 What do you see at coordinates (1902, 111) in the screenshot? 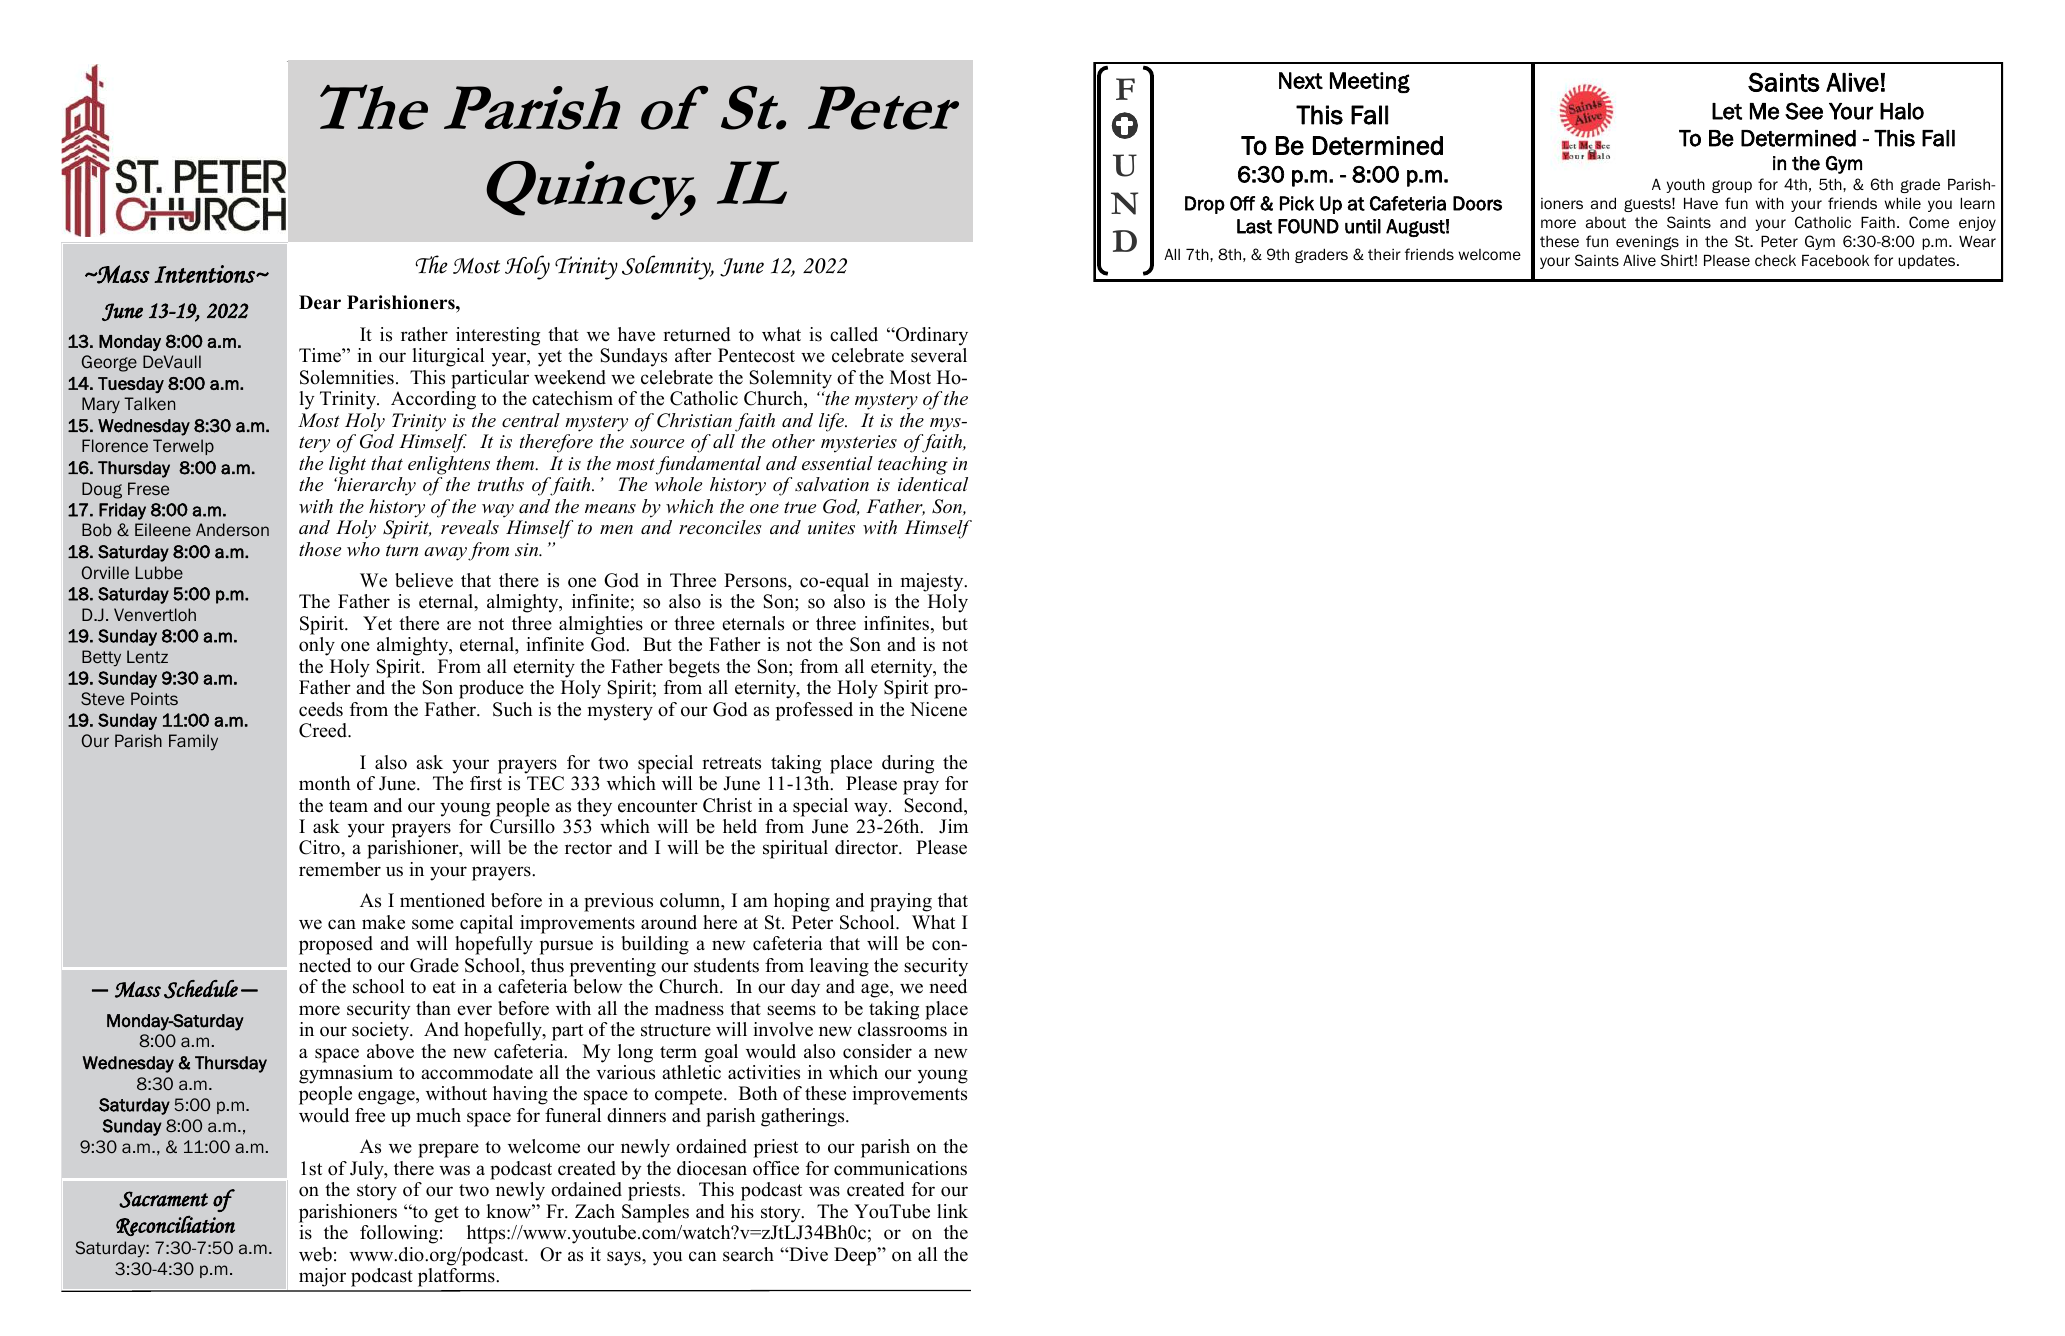
I see `Halo` at bounding box center [1902, 111].
